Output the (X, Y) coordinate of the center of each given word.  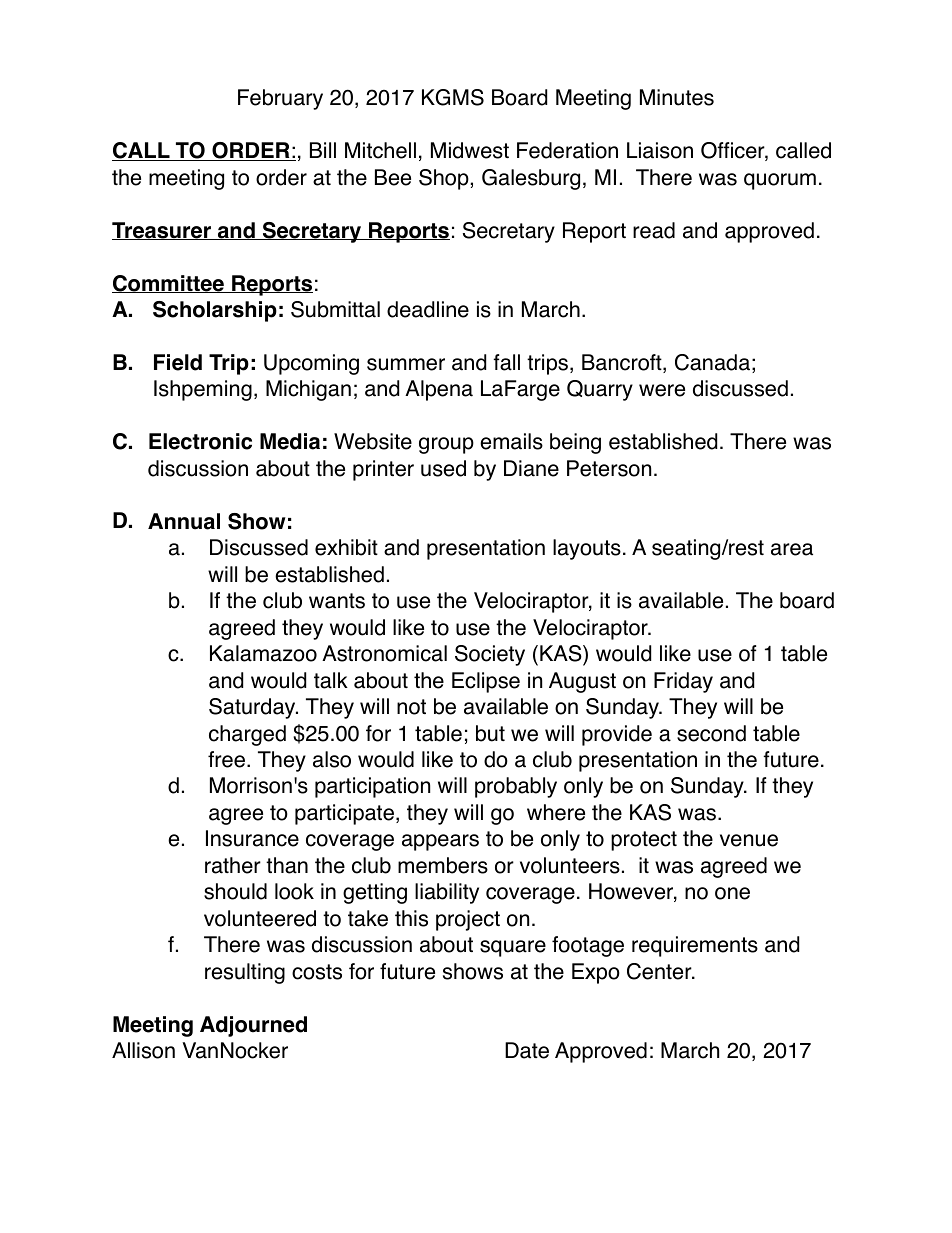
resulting (245, 973)
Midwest (470, 150)
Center (660, 971)
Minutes (677, 97)
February (280, 99)
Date (527, 1050)
